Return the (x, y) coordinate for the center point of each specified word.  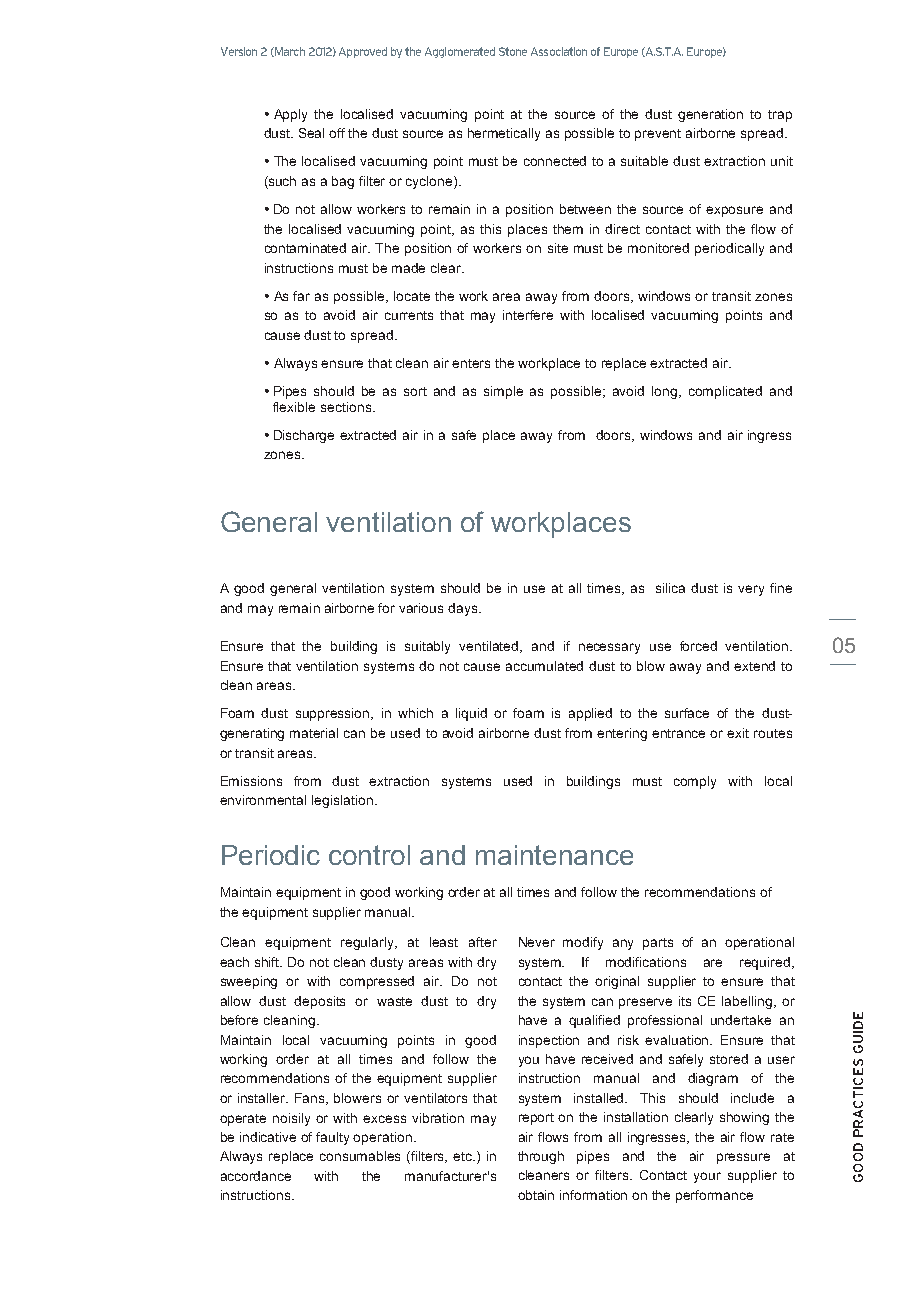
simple (503, 392)
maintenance (554, 855)
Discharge (304, 436)
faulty (332, 1138)
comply (695, 782)
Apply (290, 115)
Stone (513, 51)
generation (710, 115)
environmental (263, 800)
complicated (725, 392)
